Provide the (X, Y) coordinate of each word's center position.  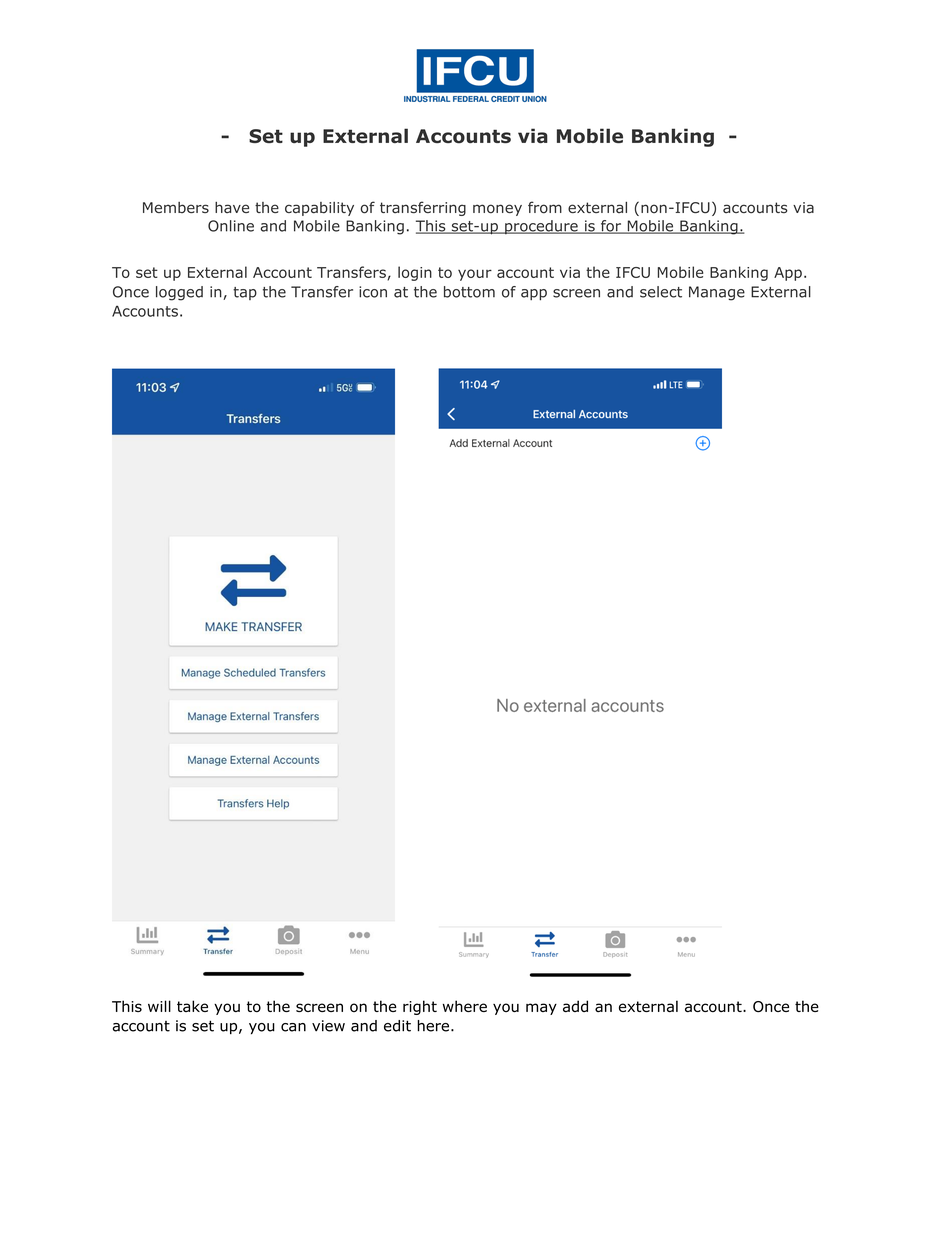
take (192, 1006)
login (415, 273)
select (661, 292)
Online (231, 226)
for (611, 227)
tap (245, 293)
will (159, 1006)
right (420, 1007)
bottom (469, 292)
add (575, 1006)
